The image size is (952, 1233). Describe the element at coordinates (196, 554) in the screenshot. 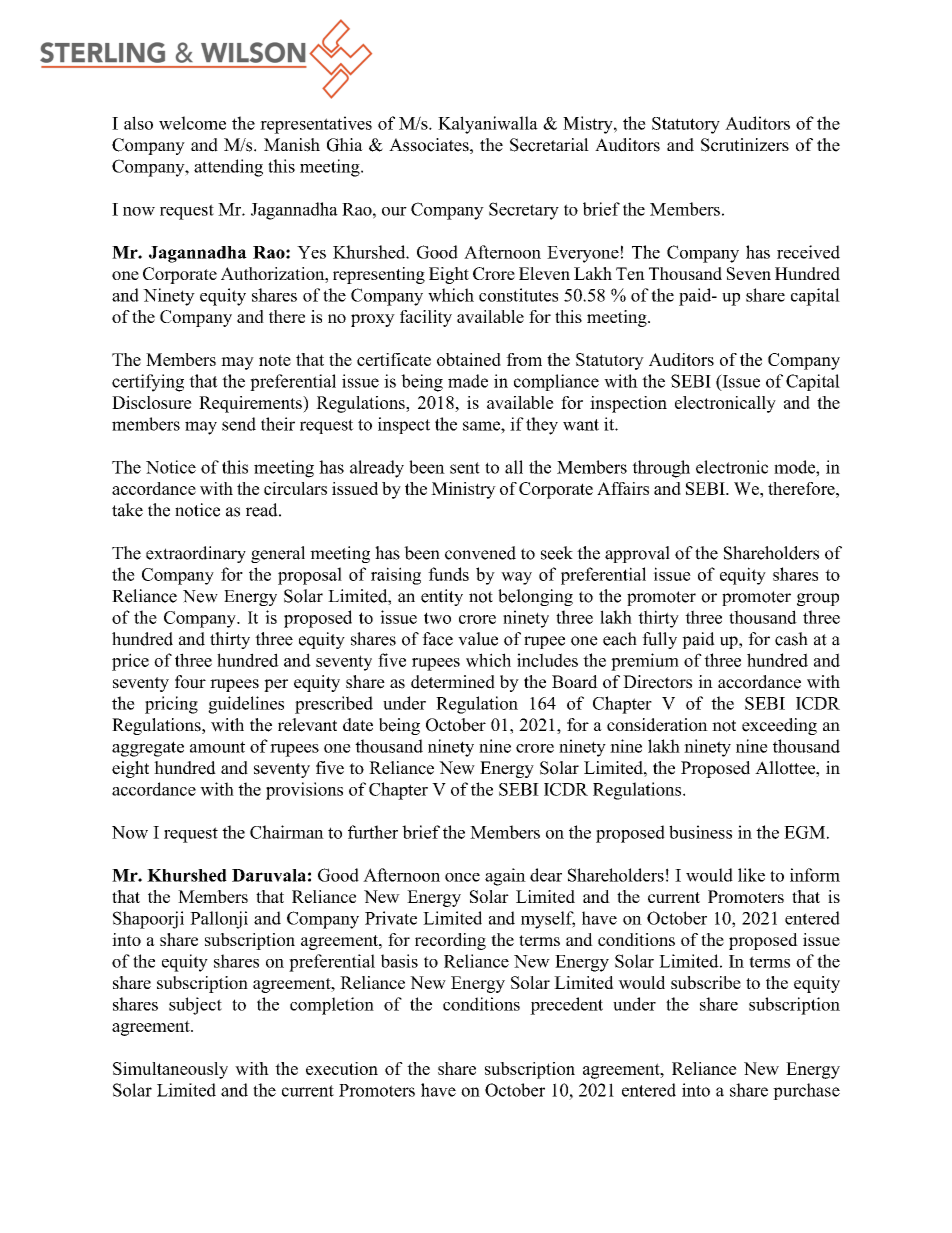

I see `extraordinary` at that location.
